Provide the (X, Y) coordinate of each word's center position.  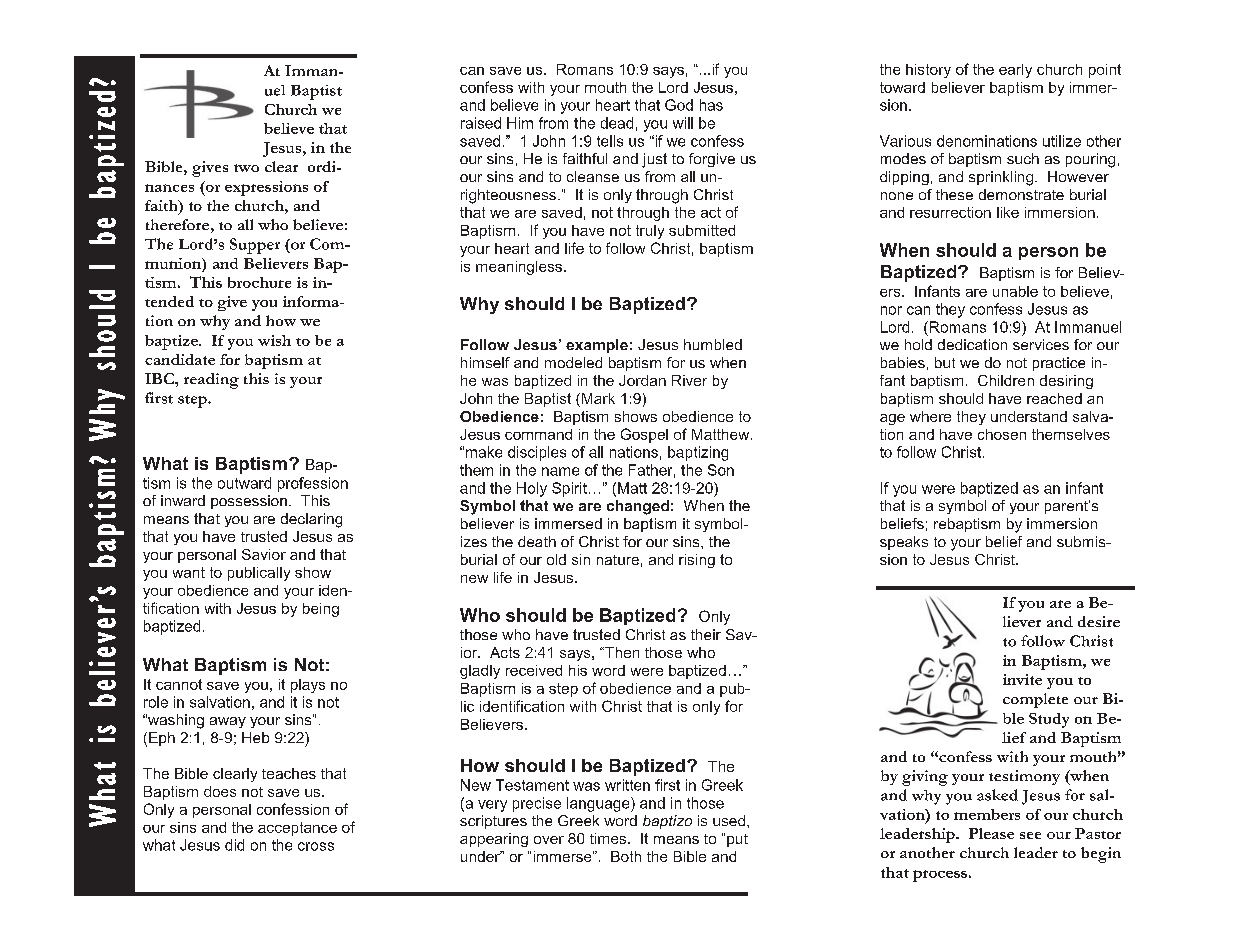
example (597, 346)
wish (274, 340)
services (1041, 344)
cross (316, 846)
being (321, 610)
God (679, 105)
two (246, 168)
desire (1099, 621)
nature (618, 560)
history (928, 71)
